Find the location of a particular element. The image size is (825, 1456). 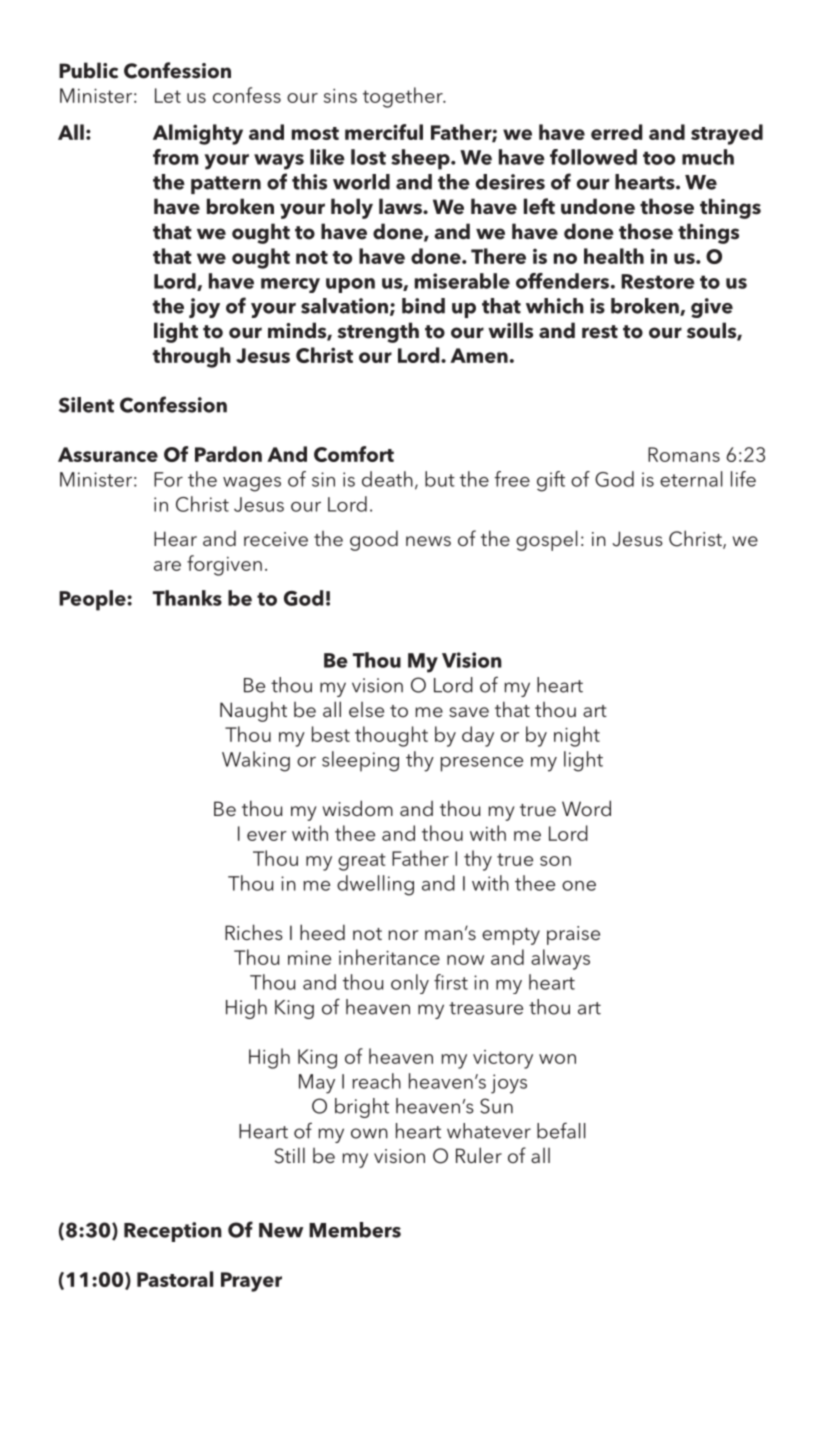

Thanks is located at coordinates (187, 598).
